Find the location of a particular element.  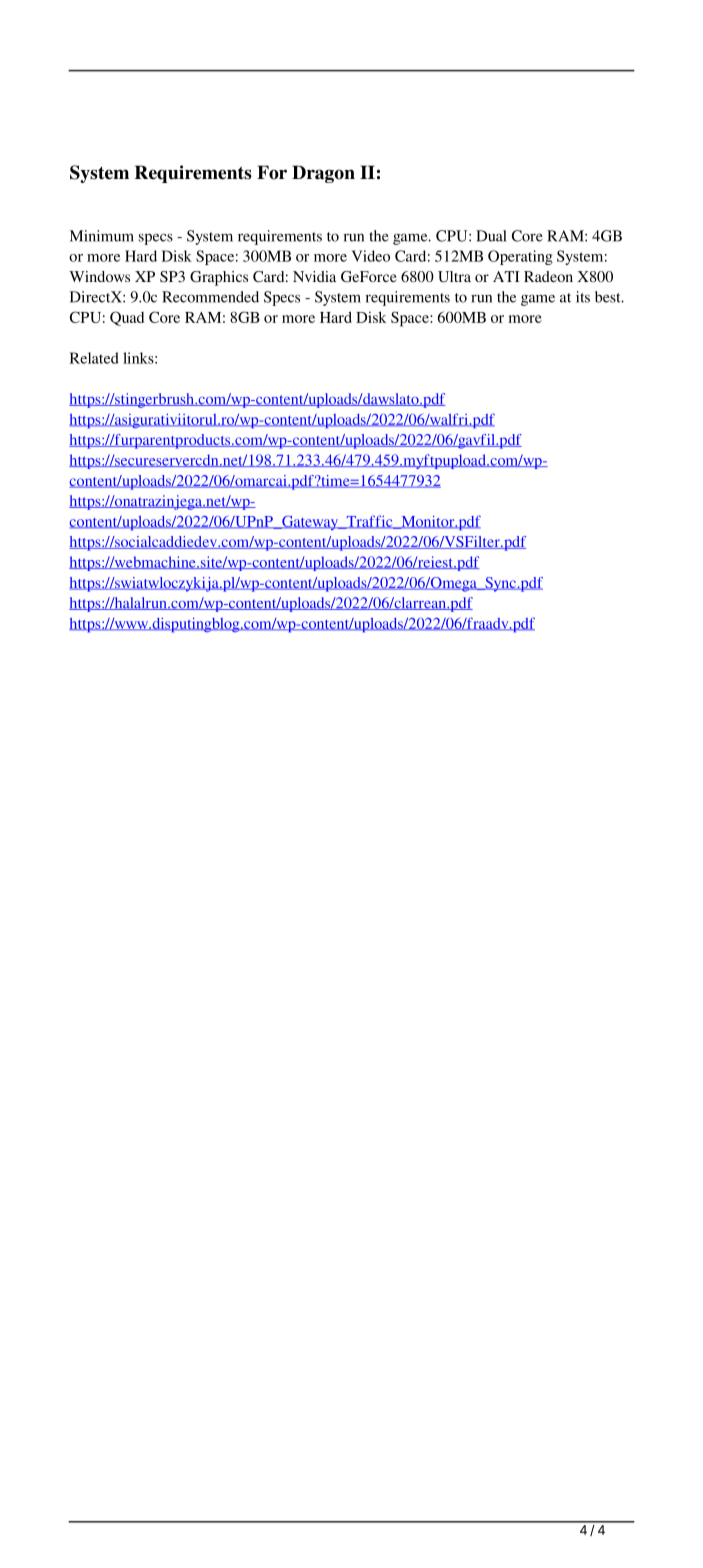

Recommended is located at coordinates (210, 297).
